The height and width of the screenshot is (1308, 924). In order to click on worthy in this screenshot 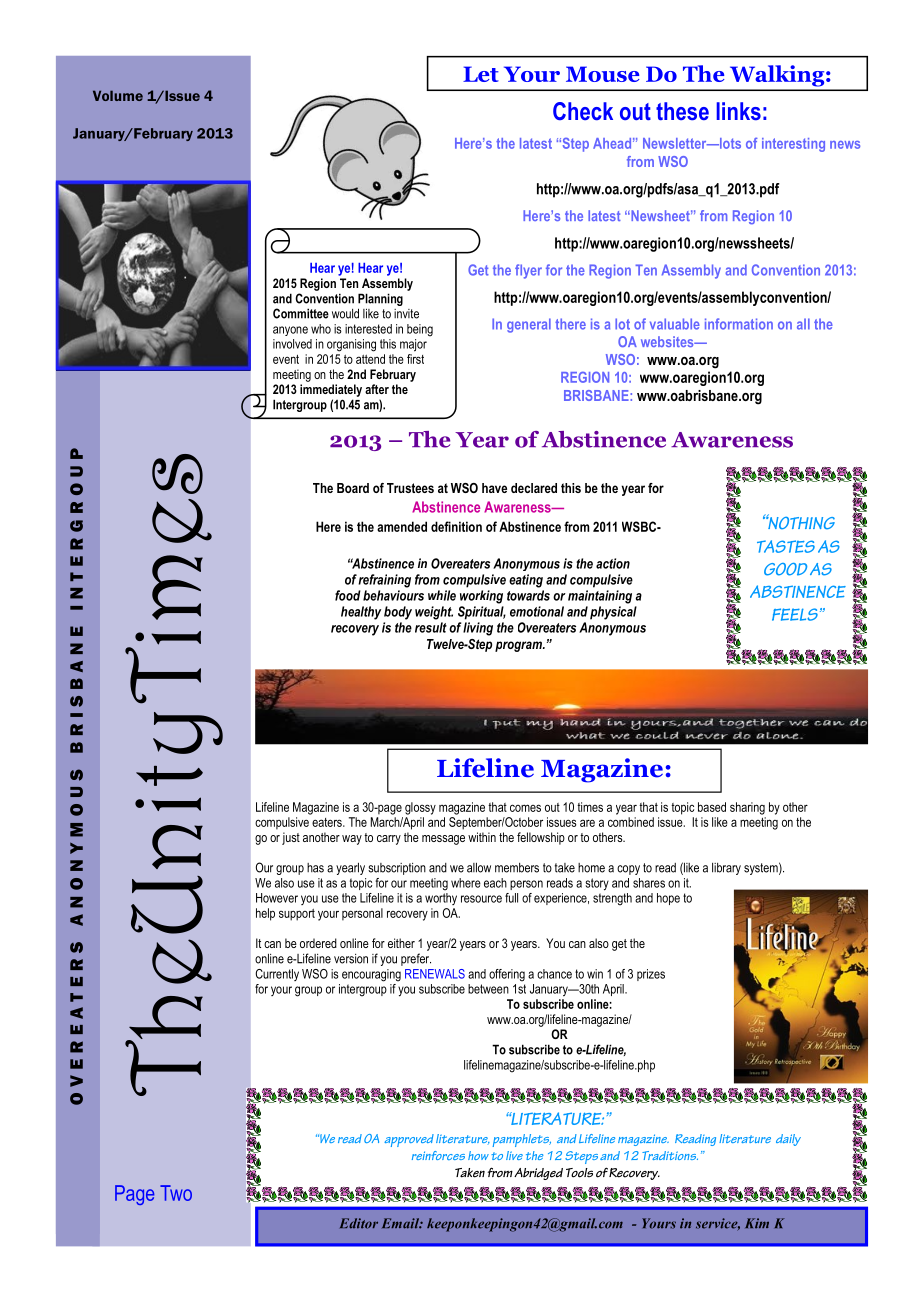, I will do `click(441, 899)`.
